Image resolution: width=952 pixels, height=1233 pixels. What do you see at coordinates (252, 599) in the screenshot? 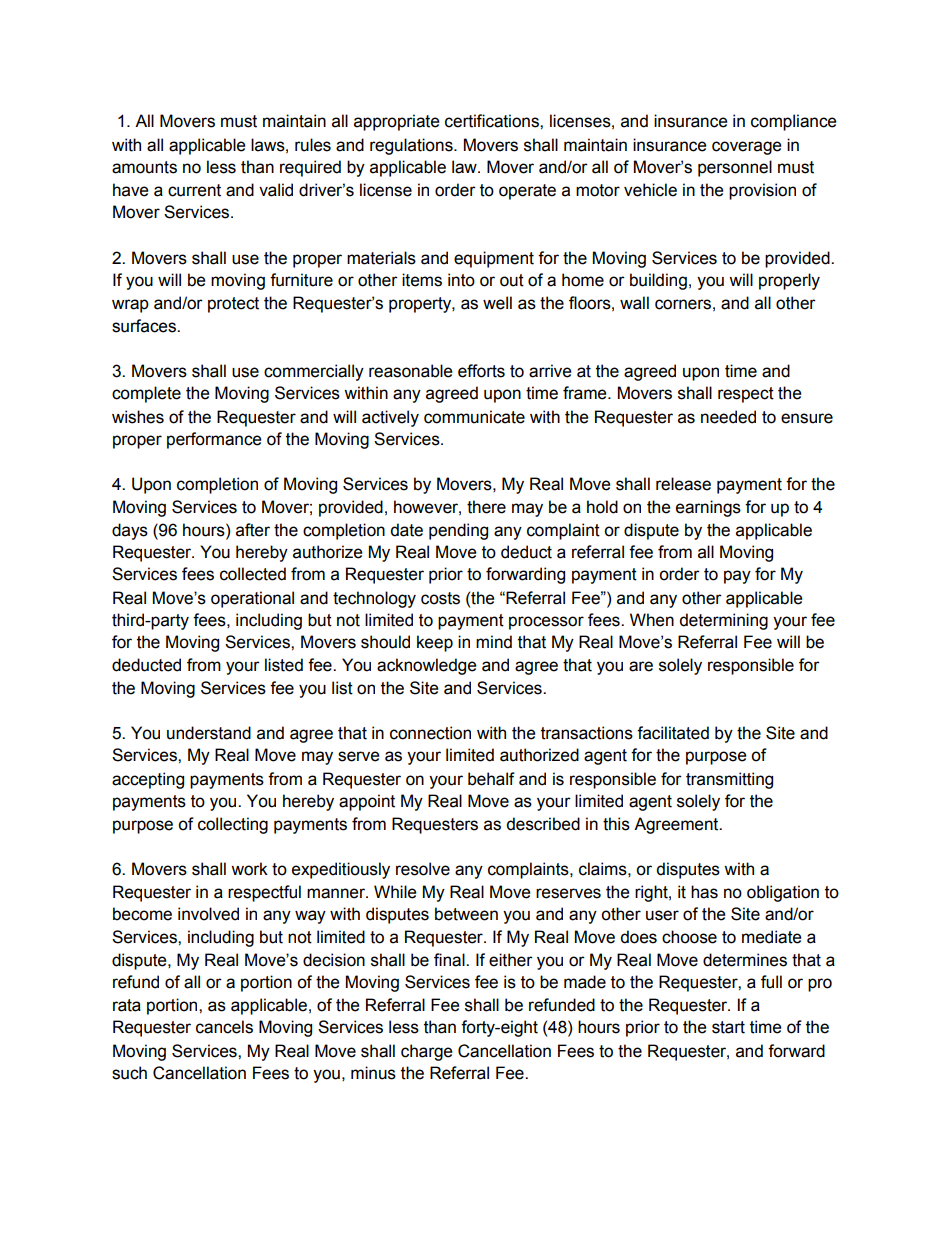
I see `operational` at bounding box center [252, 599].
